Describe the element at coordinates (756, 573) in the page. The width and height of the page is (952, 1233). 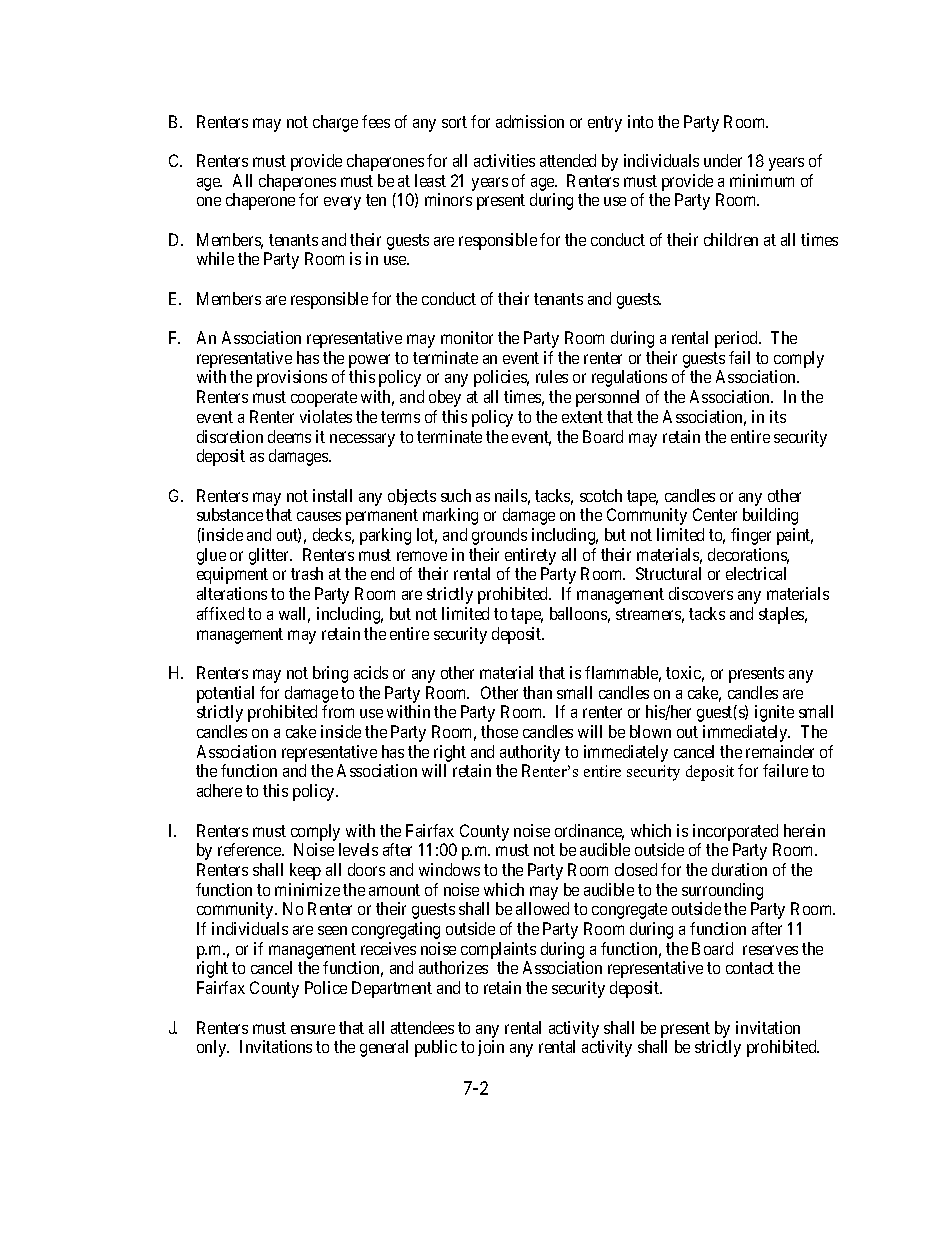
I see `electrical` at that location.
